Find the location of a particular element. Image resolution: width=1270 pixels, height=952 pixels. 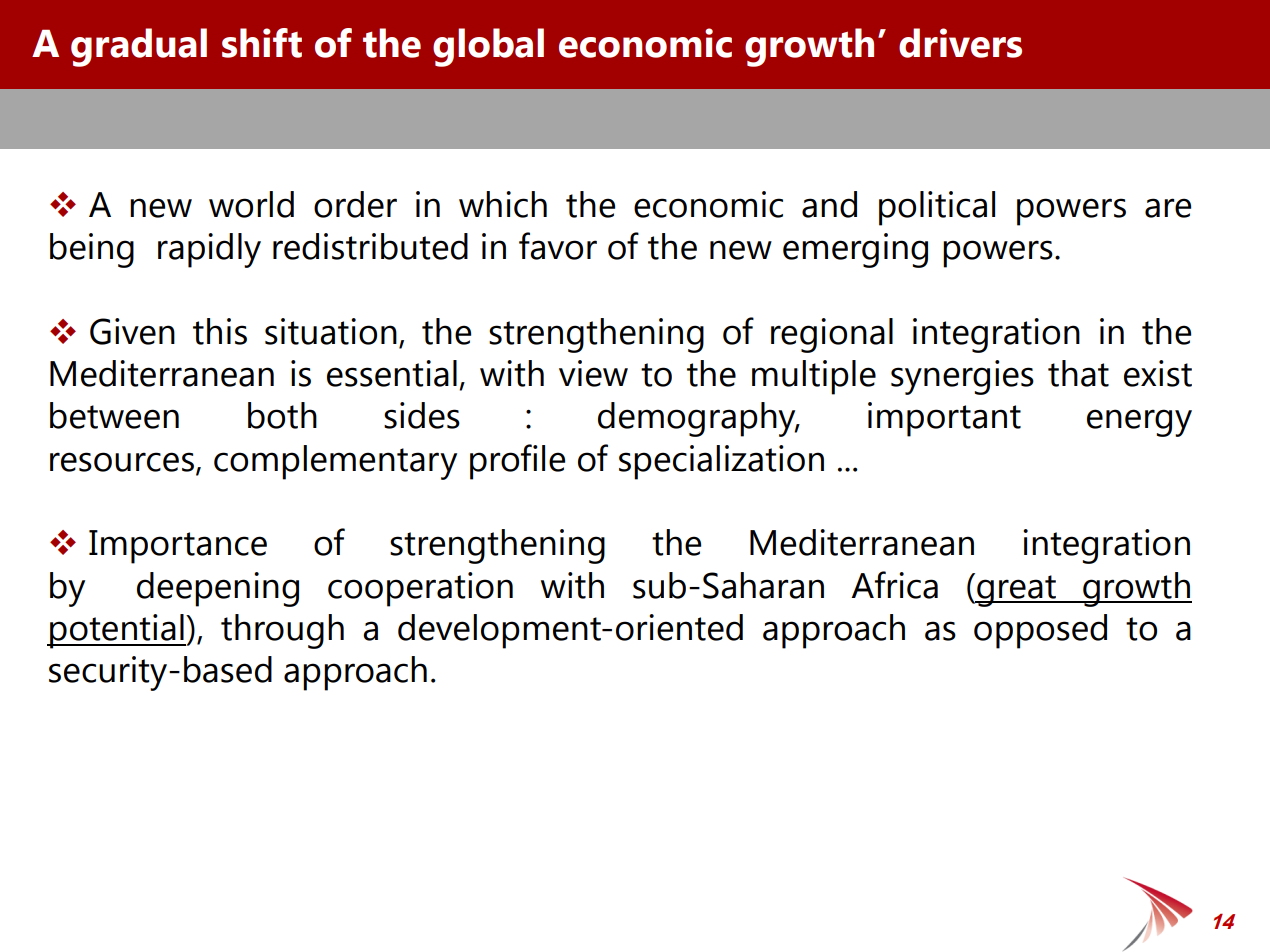

that is located at coordinates (1078, 373).
